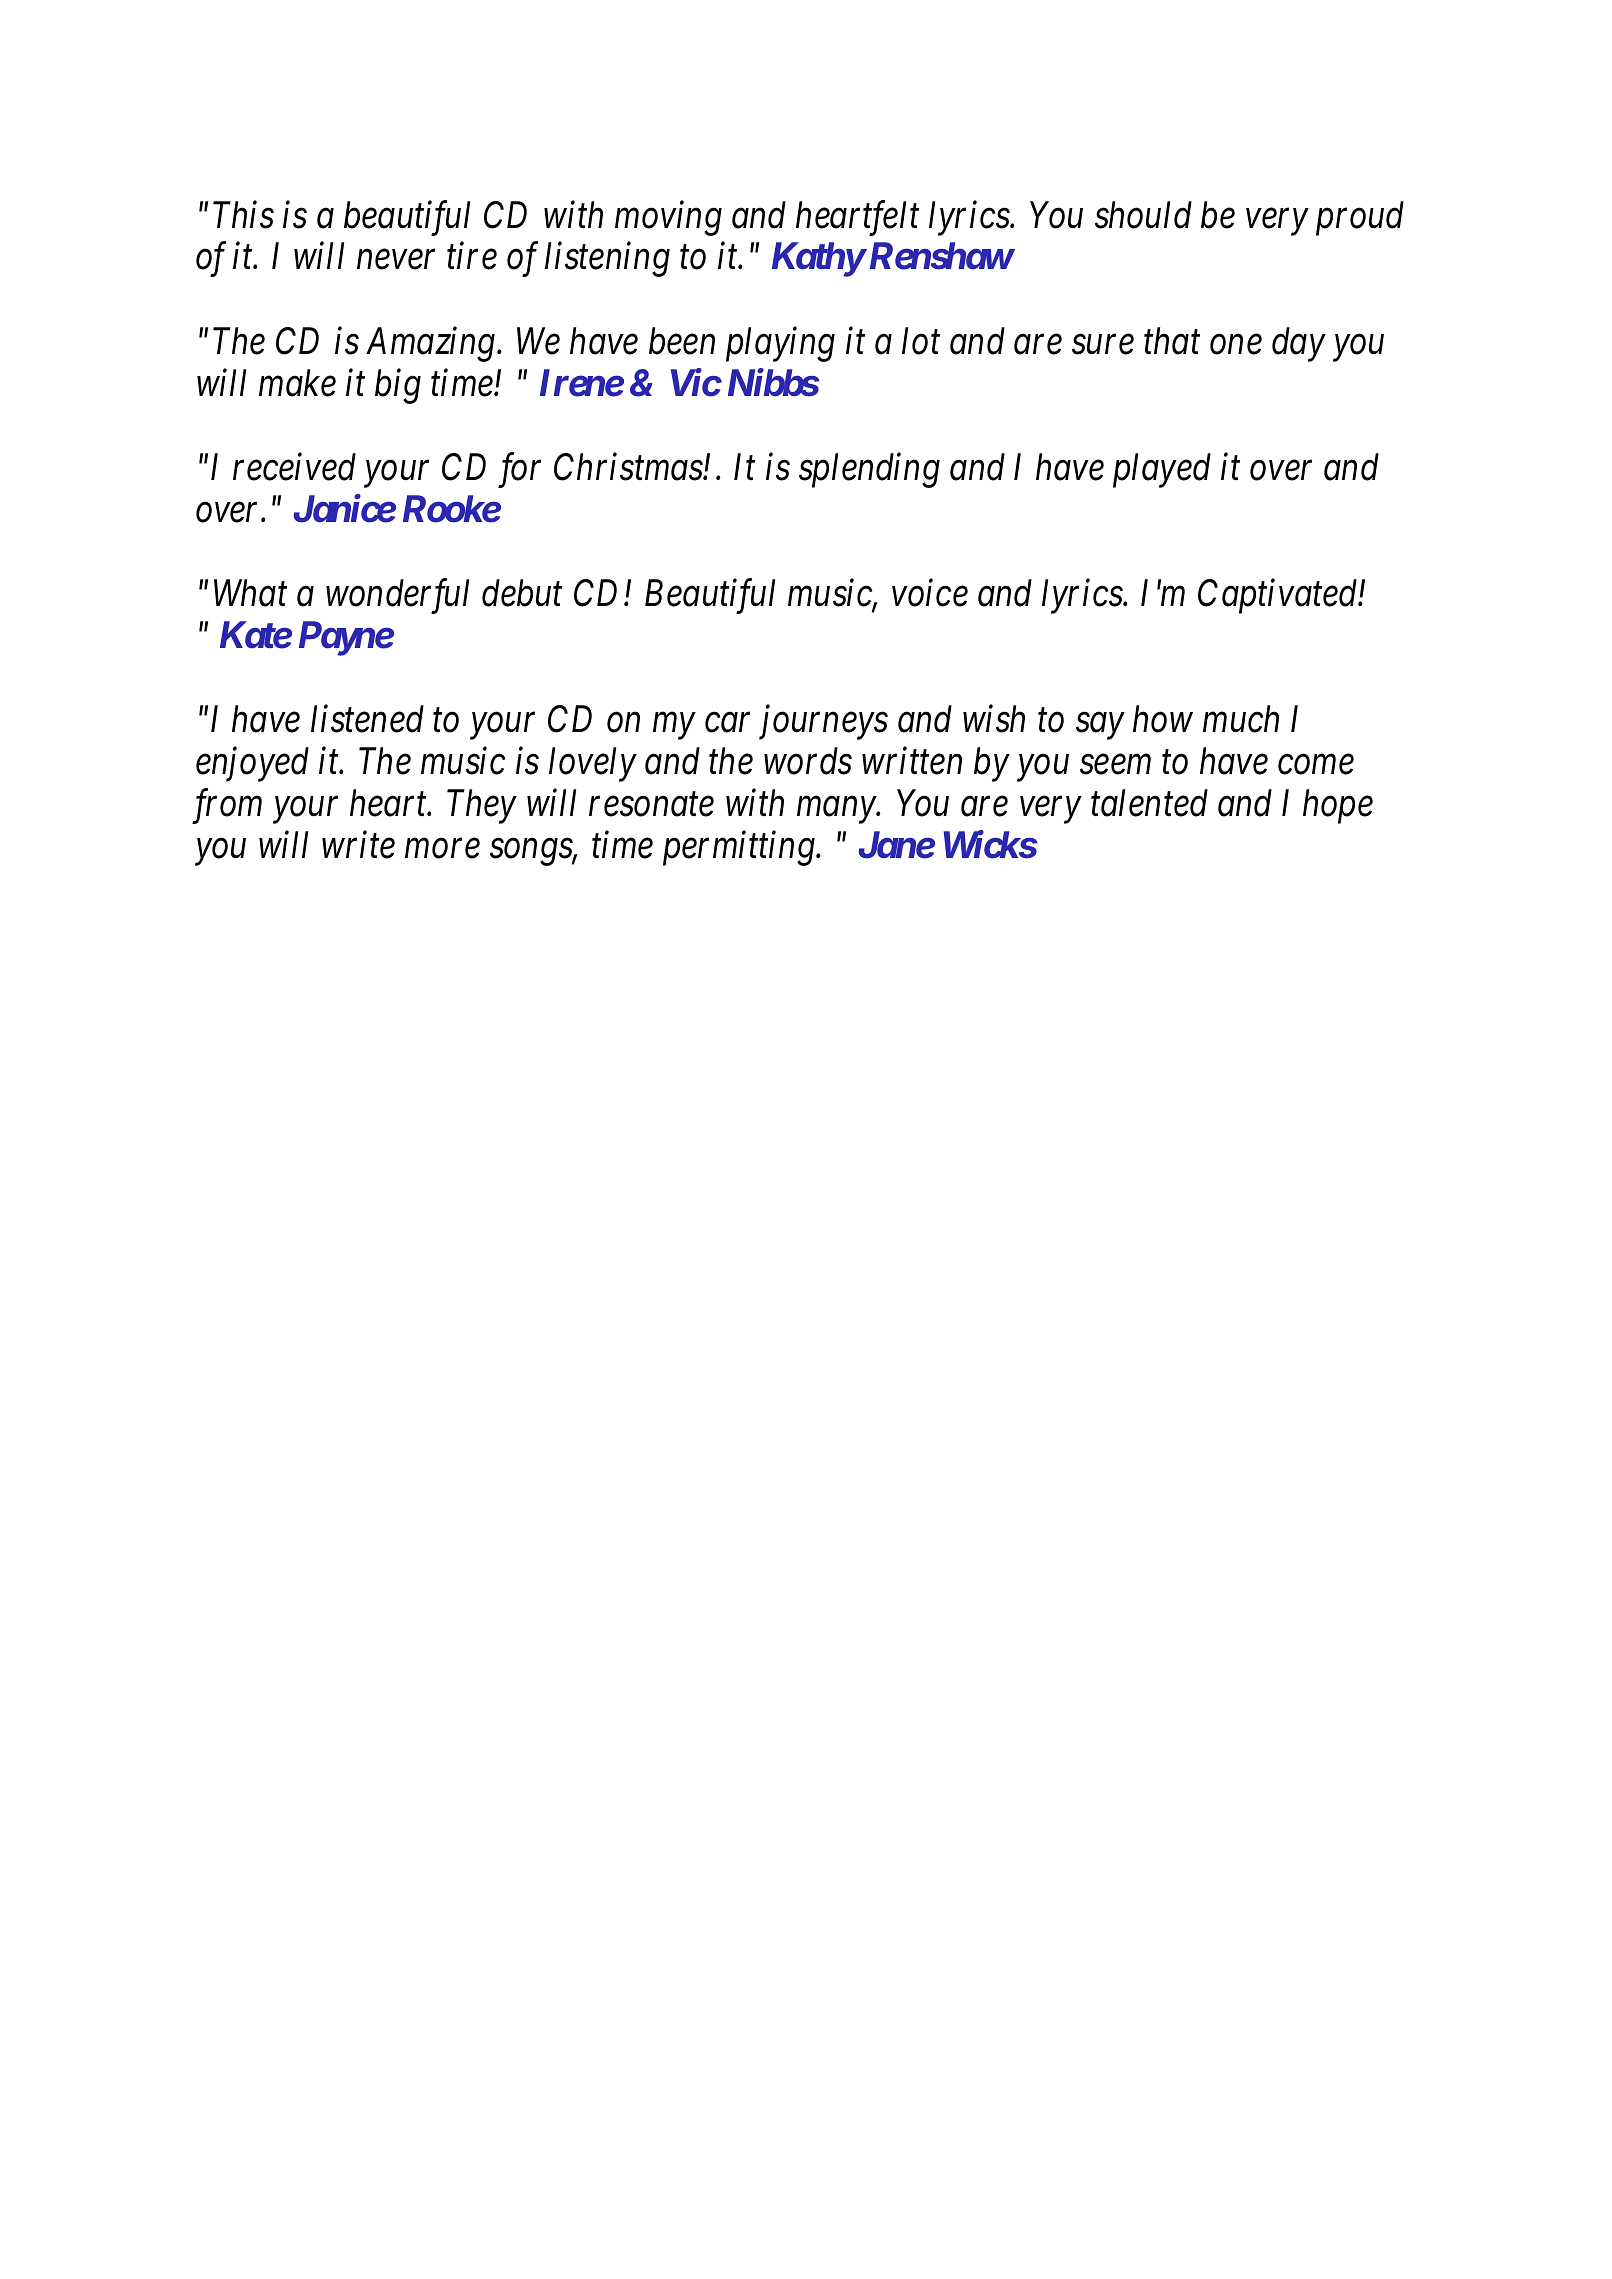 Image resolution: width=1612 pixels, height=2279 pixels. Describe the element at coordinates (358, 845) in the image. I see `write` at that location.
